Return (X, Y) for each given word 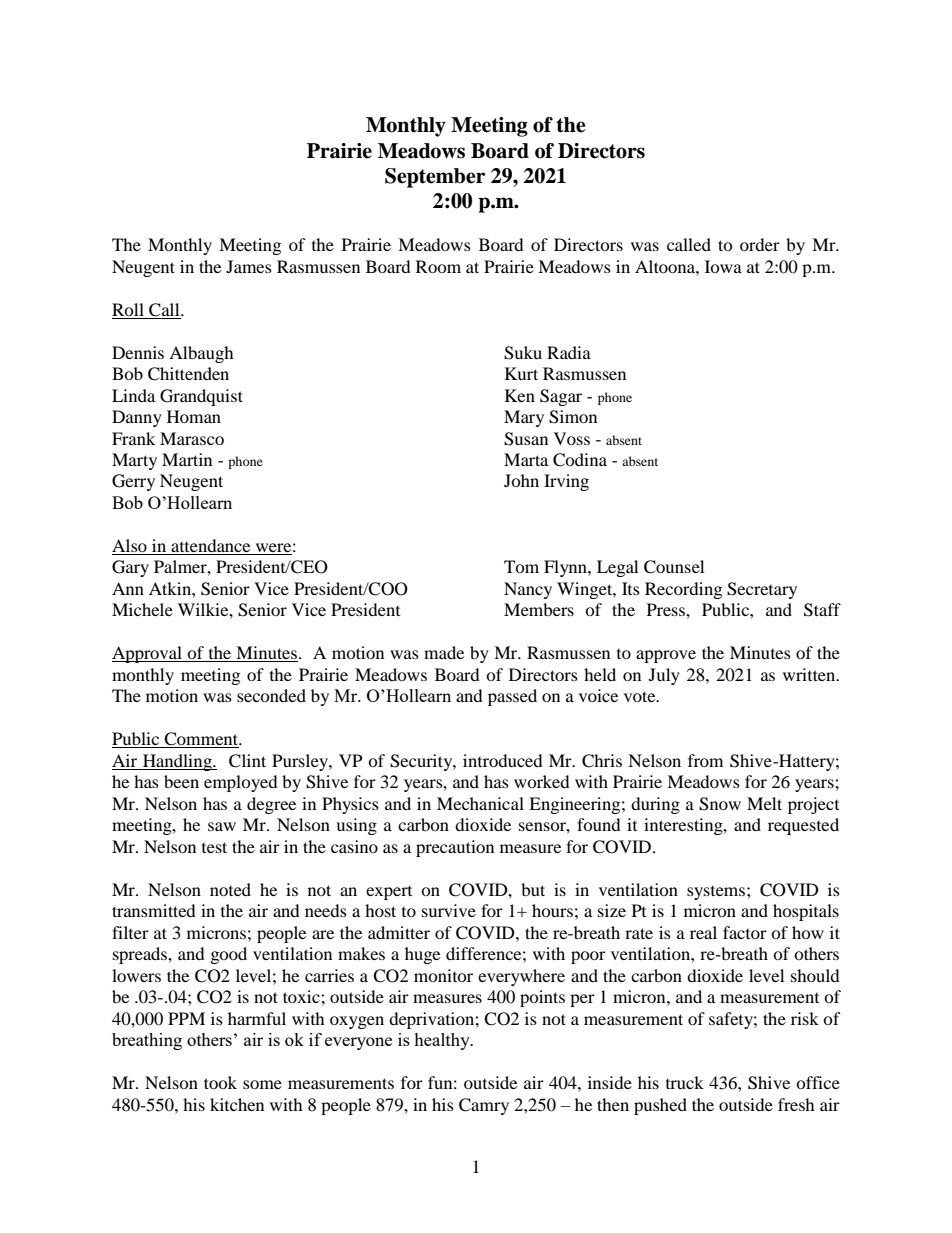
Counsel (674, 567)
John (521, 480)
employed (241, 783)
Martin (187, 459)
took (220, 1082)
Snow (720, 804)
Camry (484, 1106)
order (760, 244)
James (249, 266)
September (435, 178)
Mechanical (480, 803)
